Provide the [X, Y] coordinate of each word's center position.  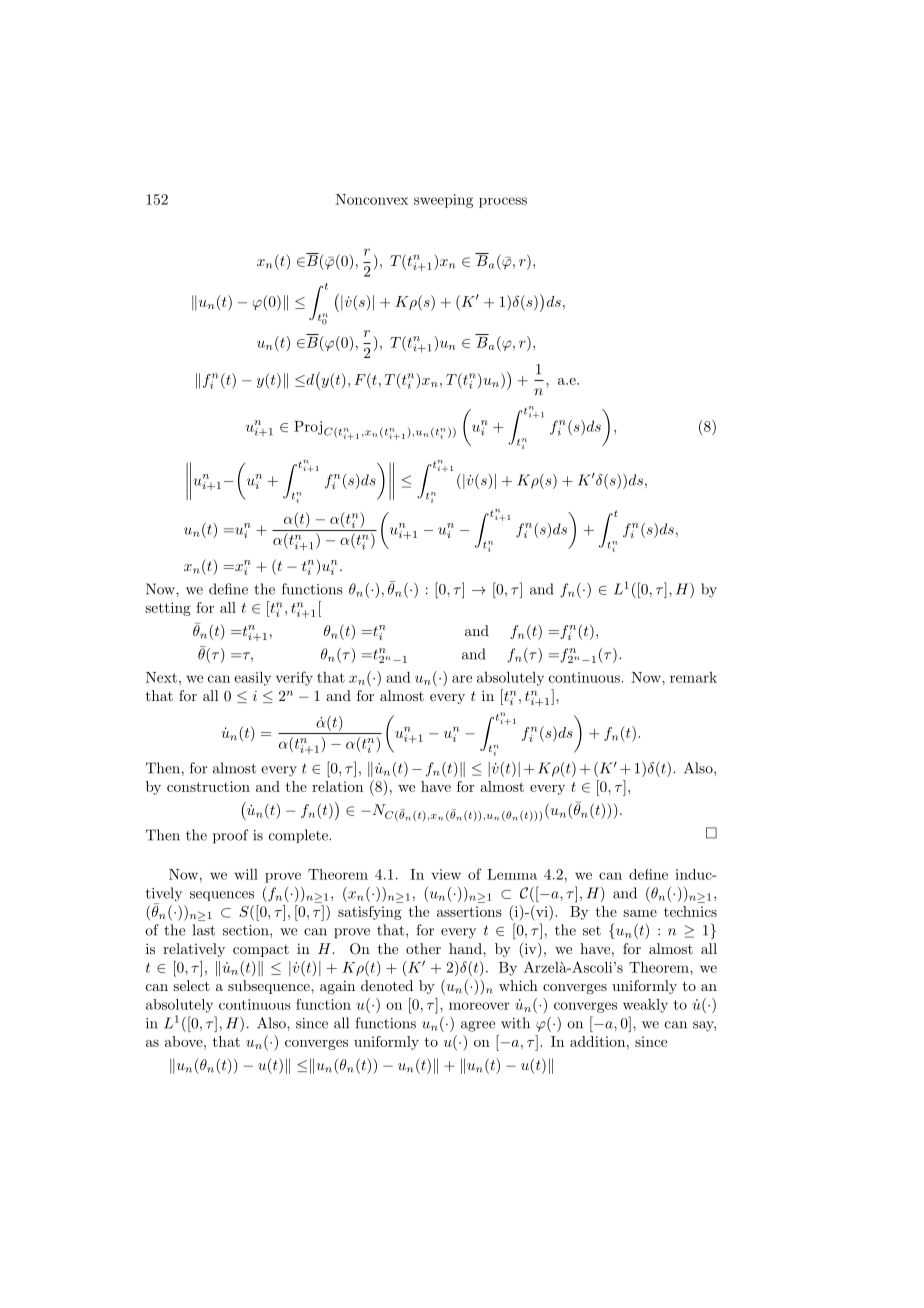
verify [294, 678]
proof [230, 836]
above [185, 1041]
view [446, 874]
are [462, 679]
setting [168, 609]
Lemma [512, 874]
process [503, 202]
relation [337, 786]
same [640, 913]
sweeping [443, 201]
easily [252, 678]
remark [693, 677]
